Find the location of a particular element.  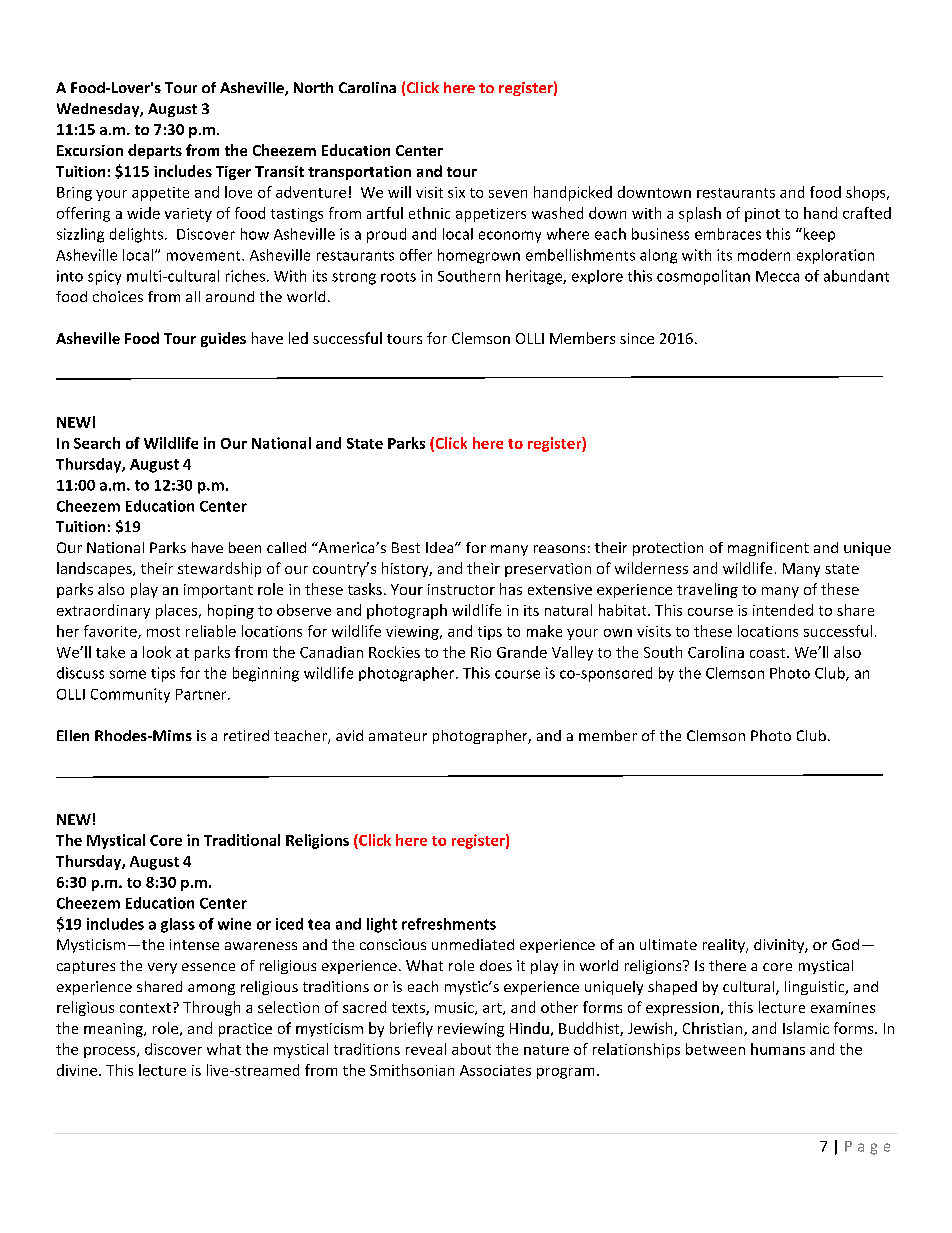

most is located at coordinates (163, 632).
